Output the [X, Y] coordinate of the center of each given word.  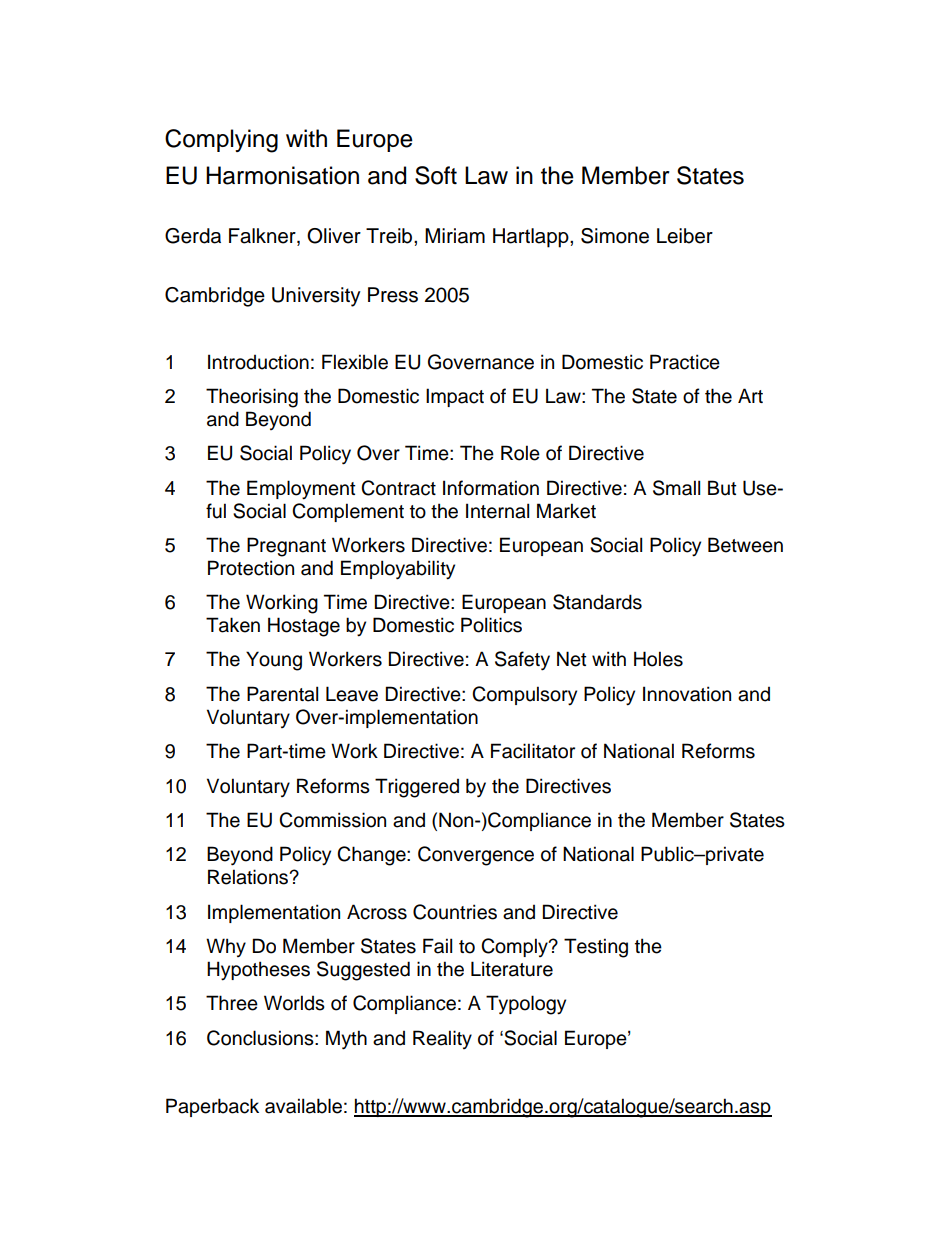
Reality [442, 1039]
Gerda [193, 236]
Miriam [455, 236]
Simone [615, 236]
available [303, 1106]
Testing [596, 948]
